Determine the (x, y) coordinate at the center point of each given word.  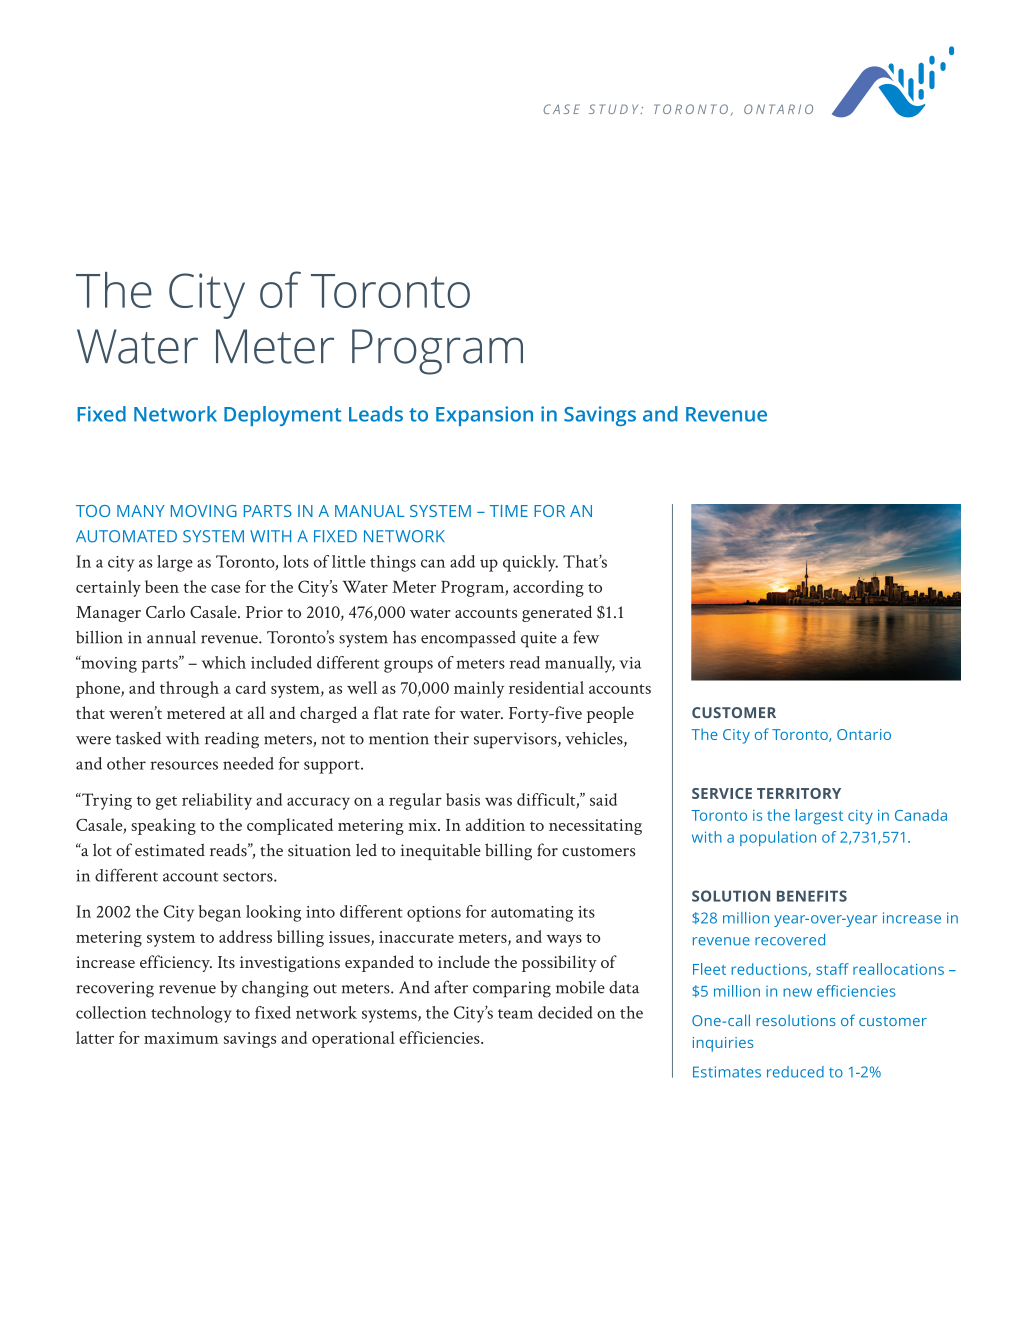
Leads (376, 414)
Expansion (484, 416)
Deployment (282, 416)
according (548, 588)
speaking (163, 826)
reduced (795, 1072)
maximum (181, 1038)
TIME (509, 511)
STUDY (613, 109)
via (630, 663)
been (162, 586)
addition (495, 824)
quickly (530, 563)
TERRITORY (799, 793)
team (515, 1014)
